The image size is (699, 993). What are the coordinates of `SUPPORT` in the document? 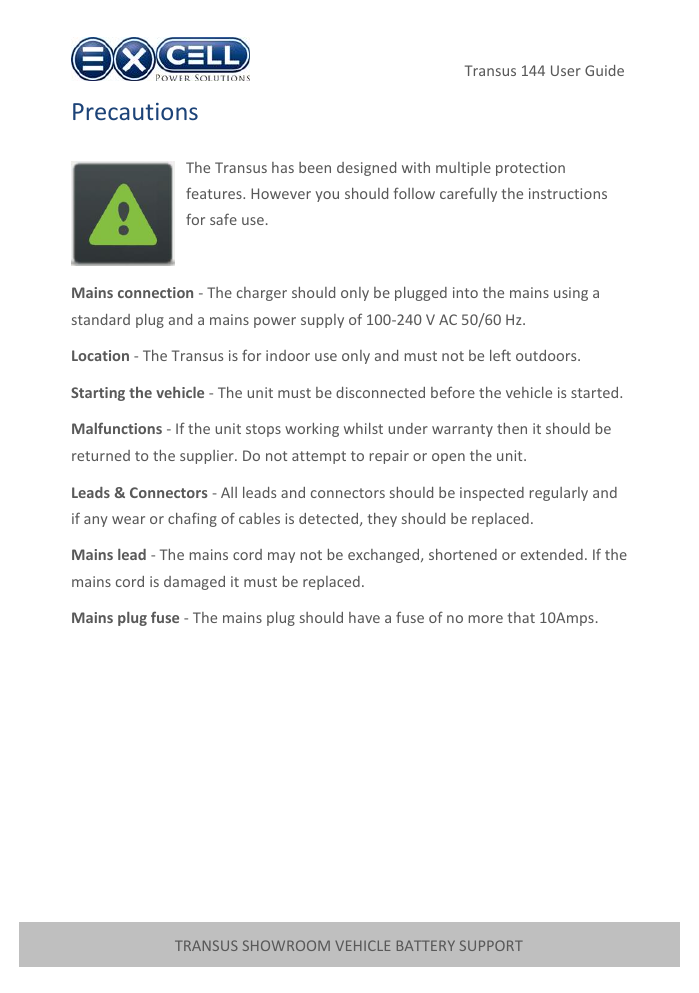 It's located at (491, 945).
